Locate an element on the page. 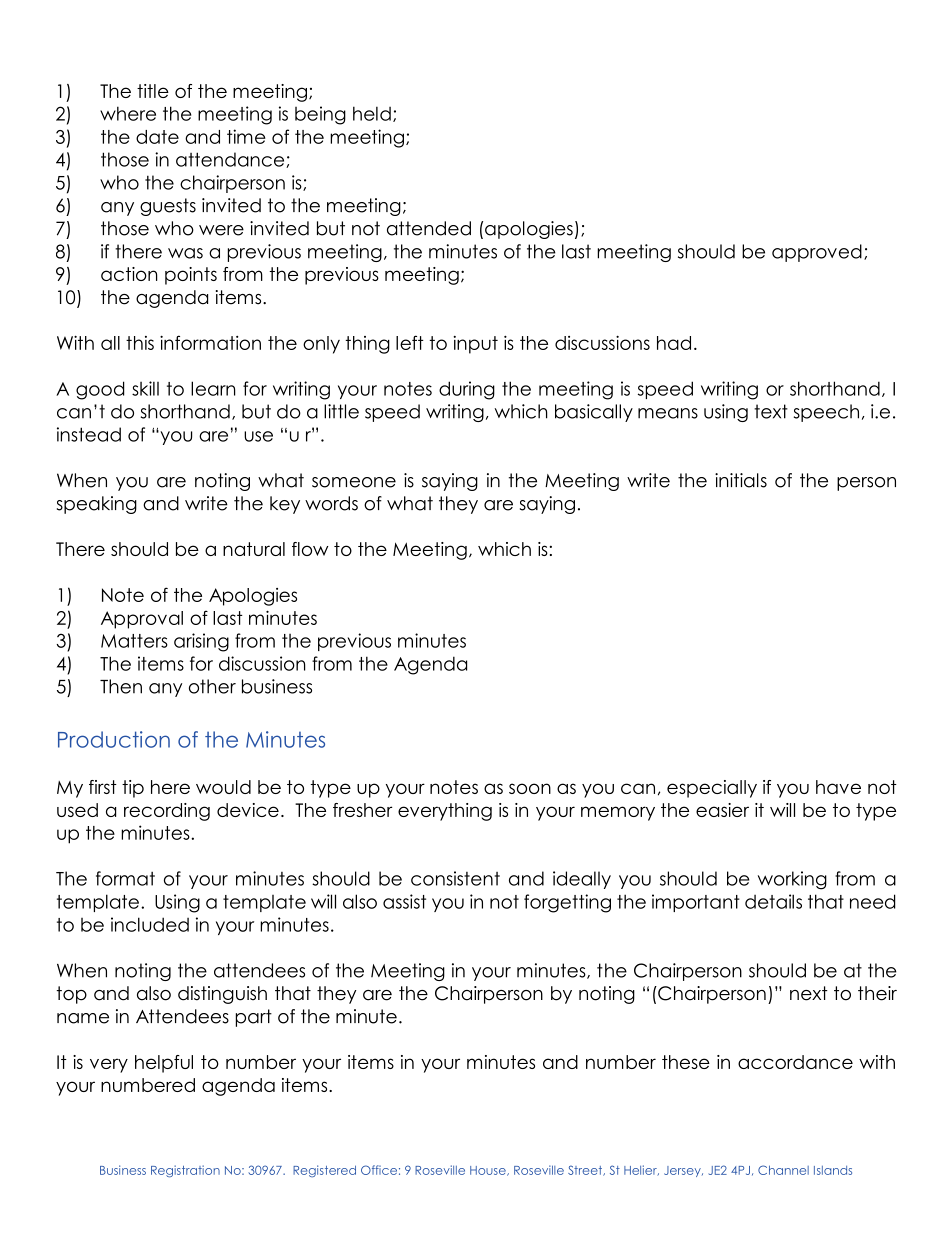 This image has height=1233, width=952. working is located at coordinates (792, 880).
